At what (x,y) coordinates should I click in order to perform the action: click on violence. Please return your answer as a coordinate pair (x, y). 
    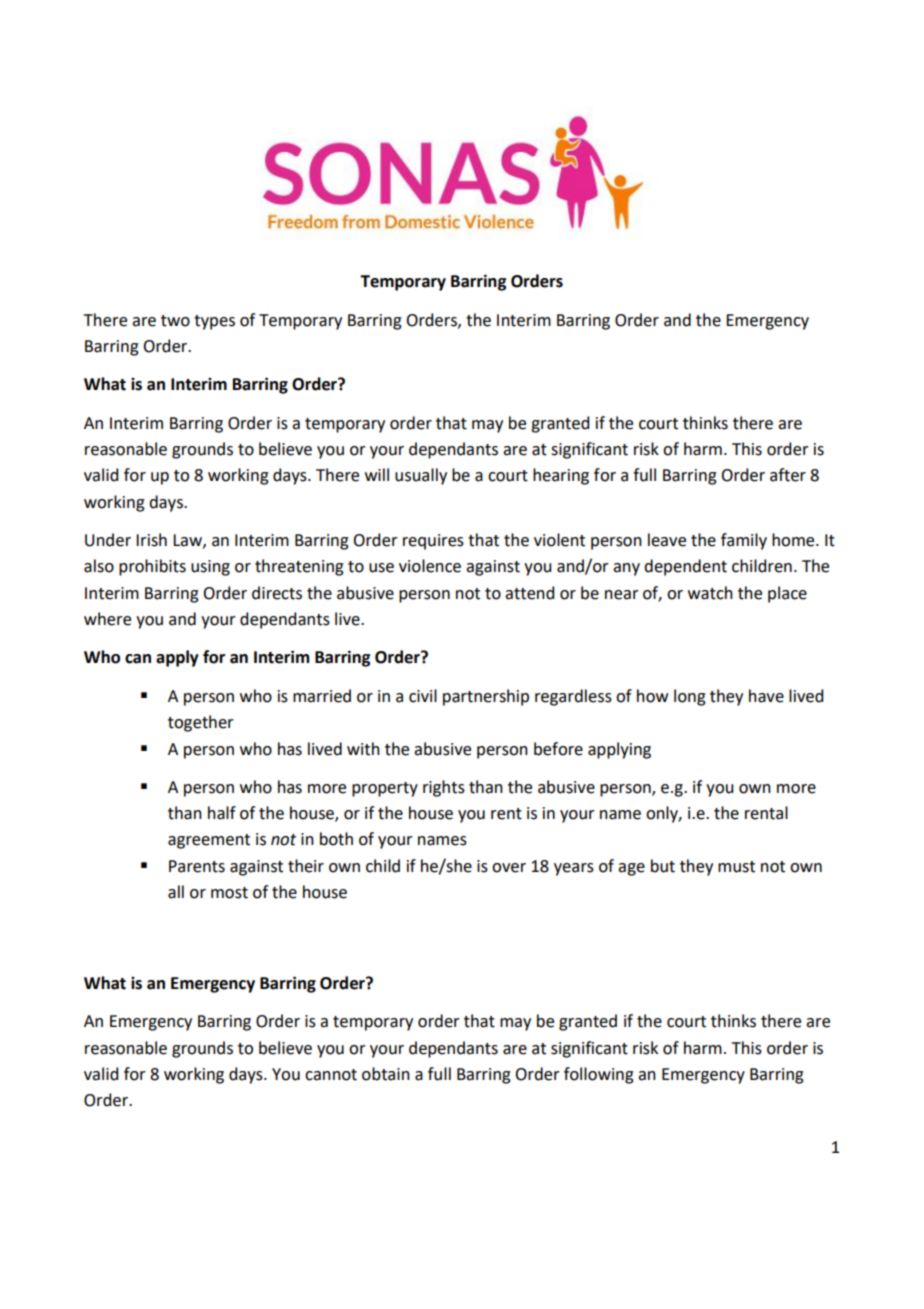
    Looking at the image, I should click on (430, 566).
